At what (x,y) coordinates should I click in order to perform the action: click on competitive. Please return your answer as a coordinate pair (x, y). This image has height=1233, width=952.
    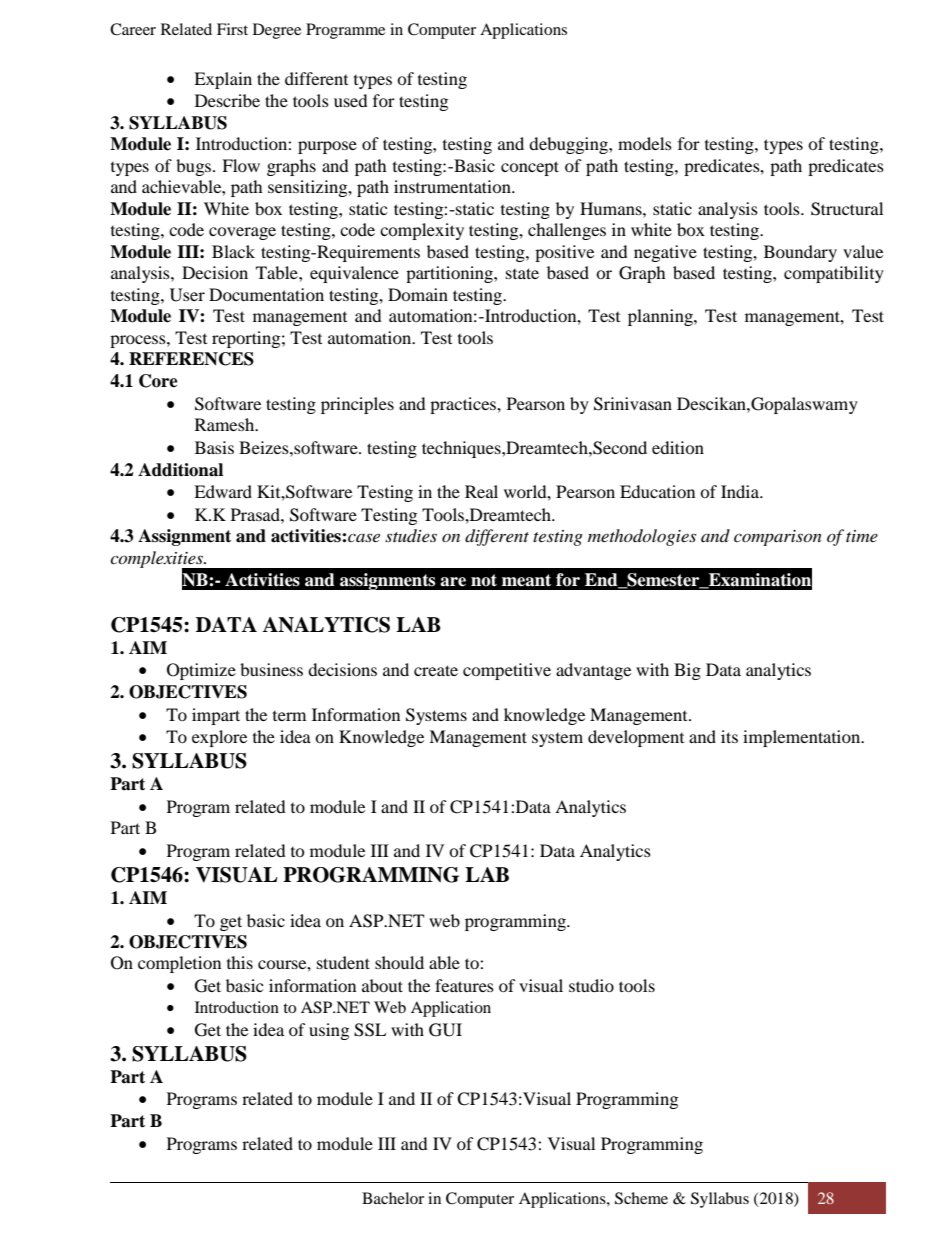
    Looking at the image, I should click on (507, 671).
